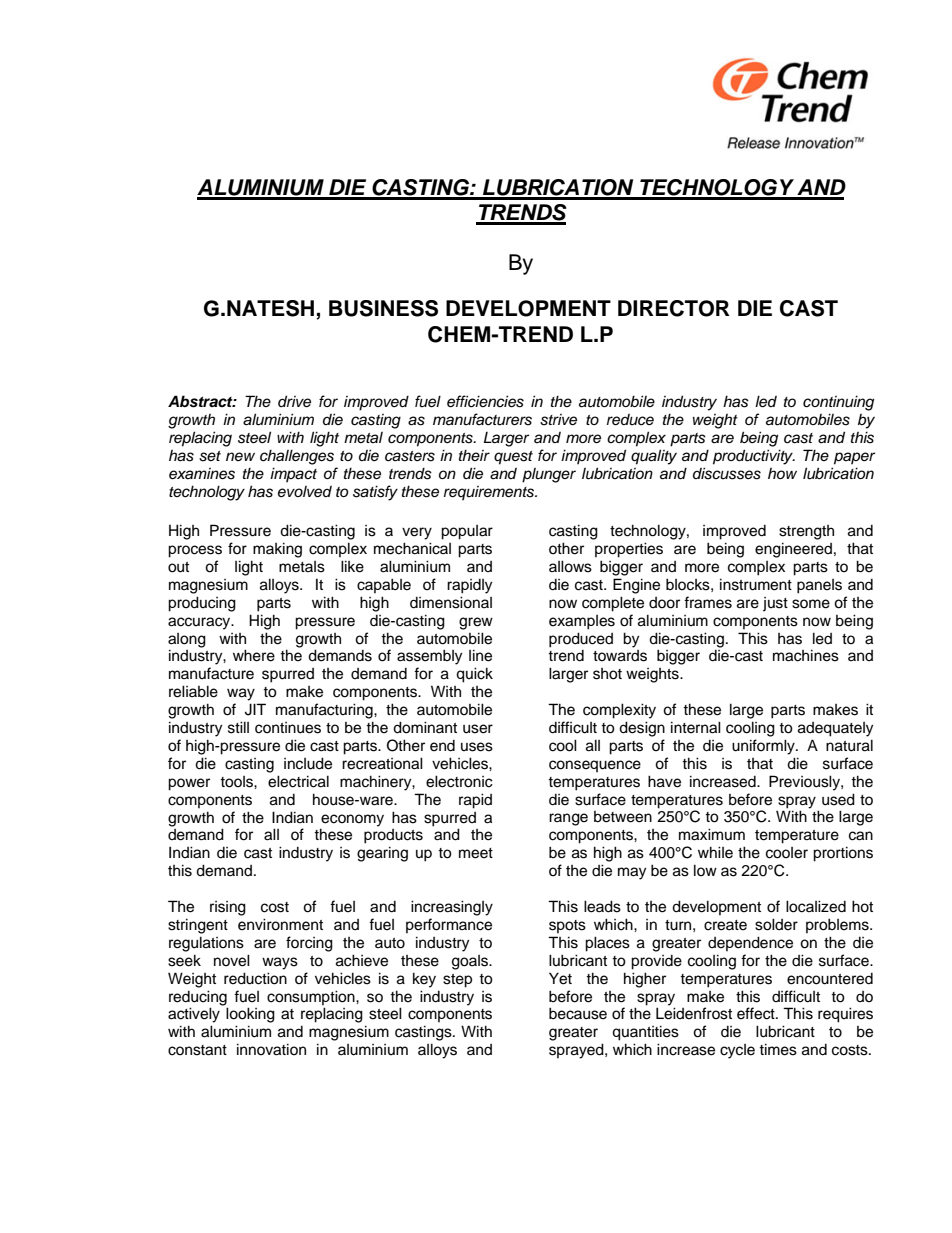 Image resolution: width=952 pixels, height=1233 pixels. What do you see at coordinates (715, 852) in the screenshot?
I see `while` at bounding box center [715, 852].
